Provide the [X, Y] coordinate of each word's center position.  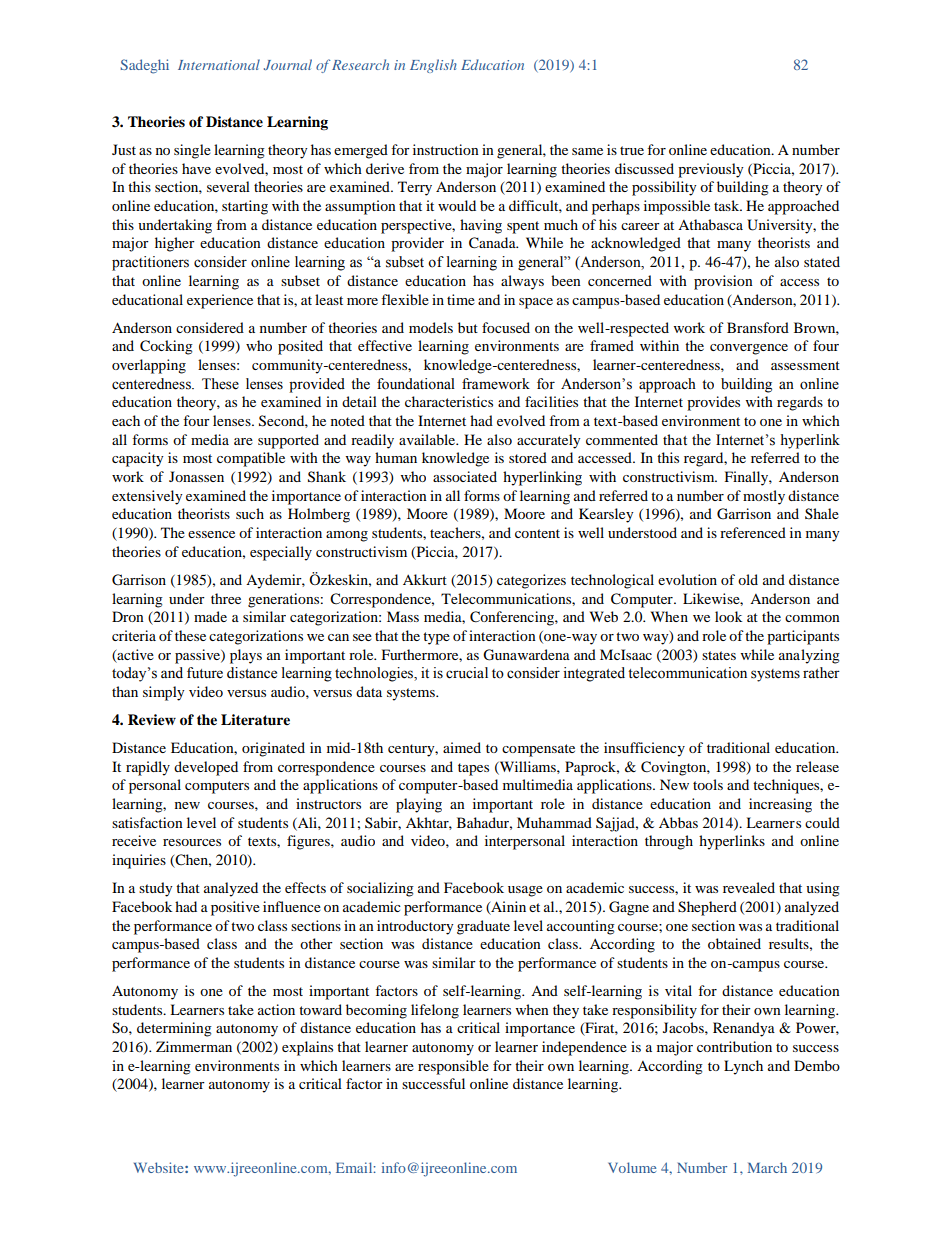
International [219, 64]
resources [192, 842]
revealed [749, 887]
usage [525, 891]
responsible [453, 1067]
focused [506, 327]
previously [711, 170]
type [436, 638]
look [728, 616]
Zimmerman [194, 1046]
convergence [749, 349]
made [210, 616]
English [433, 66]
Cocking [166, 347]
